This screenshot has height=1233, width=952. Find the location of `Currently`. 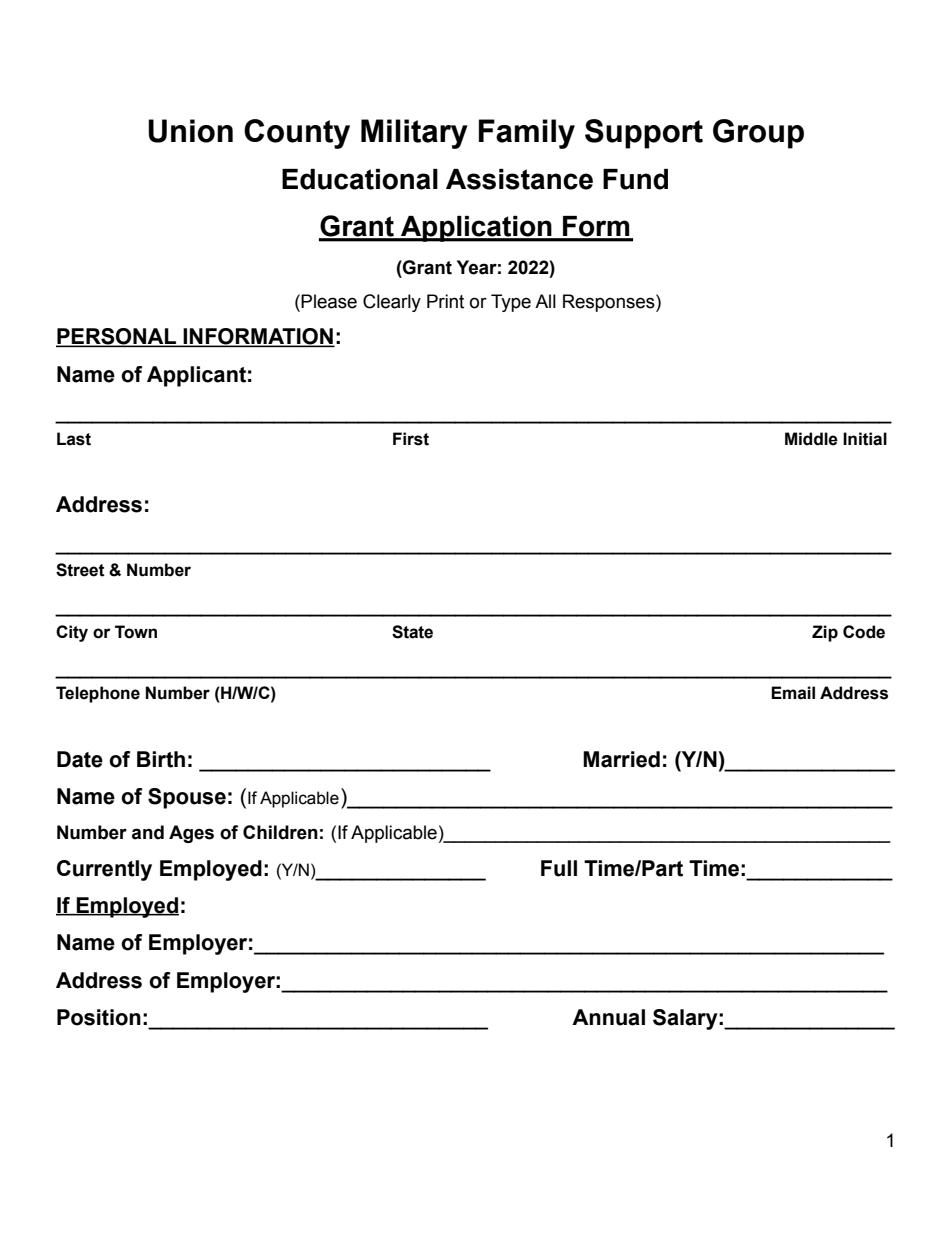

Currently is located at coordinates (104, 870).
